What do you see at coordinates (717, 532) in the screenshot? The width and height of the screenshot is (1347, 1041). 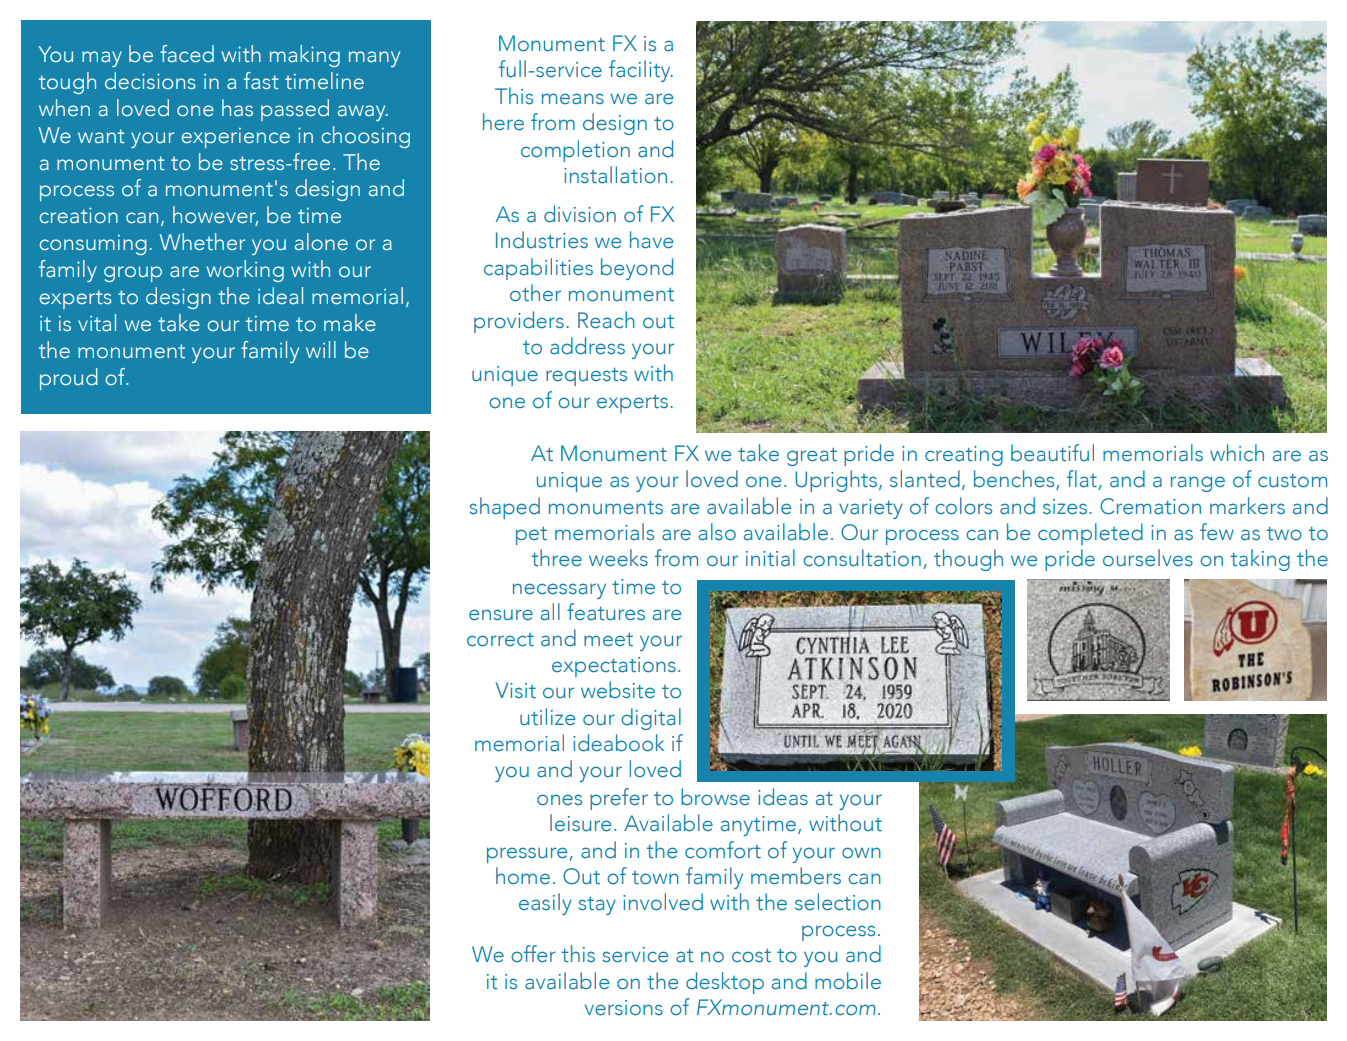 I see `also` at bounding box center [717, 532].
